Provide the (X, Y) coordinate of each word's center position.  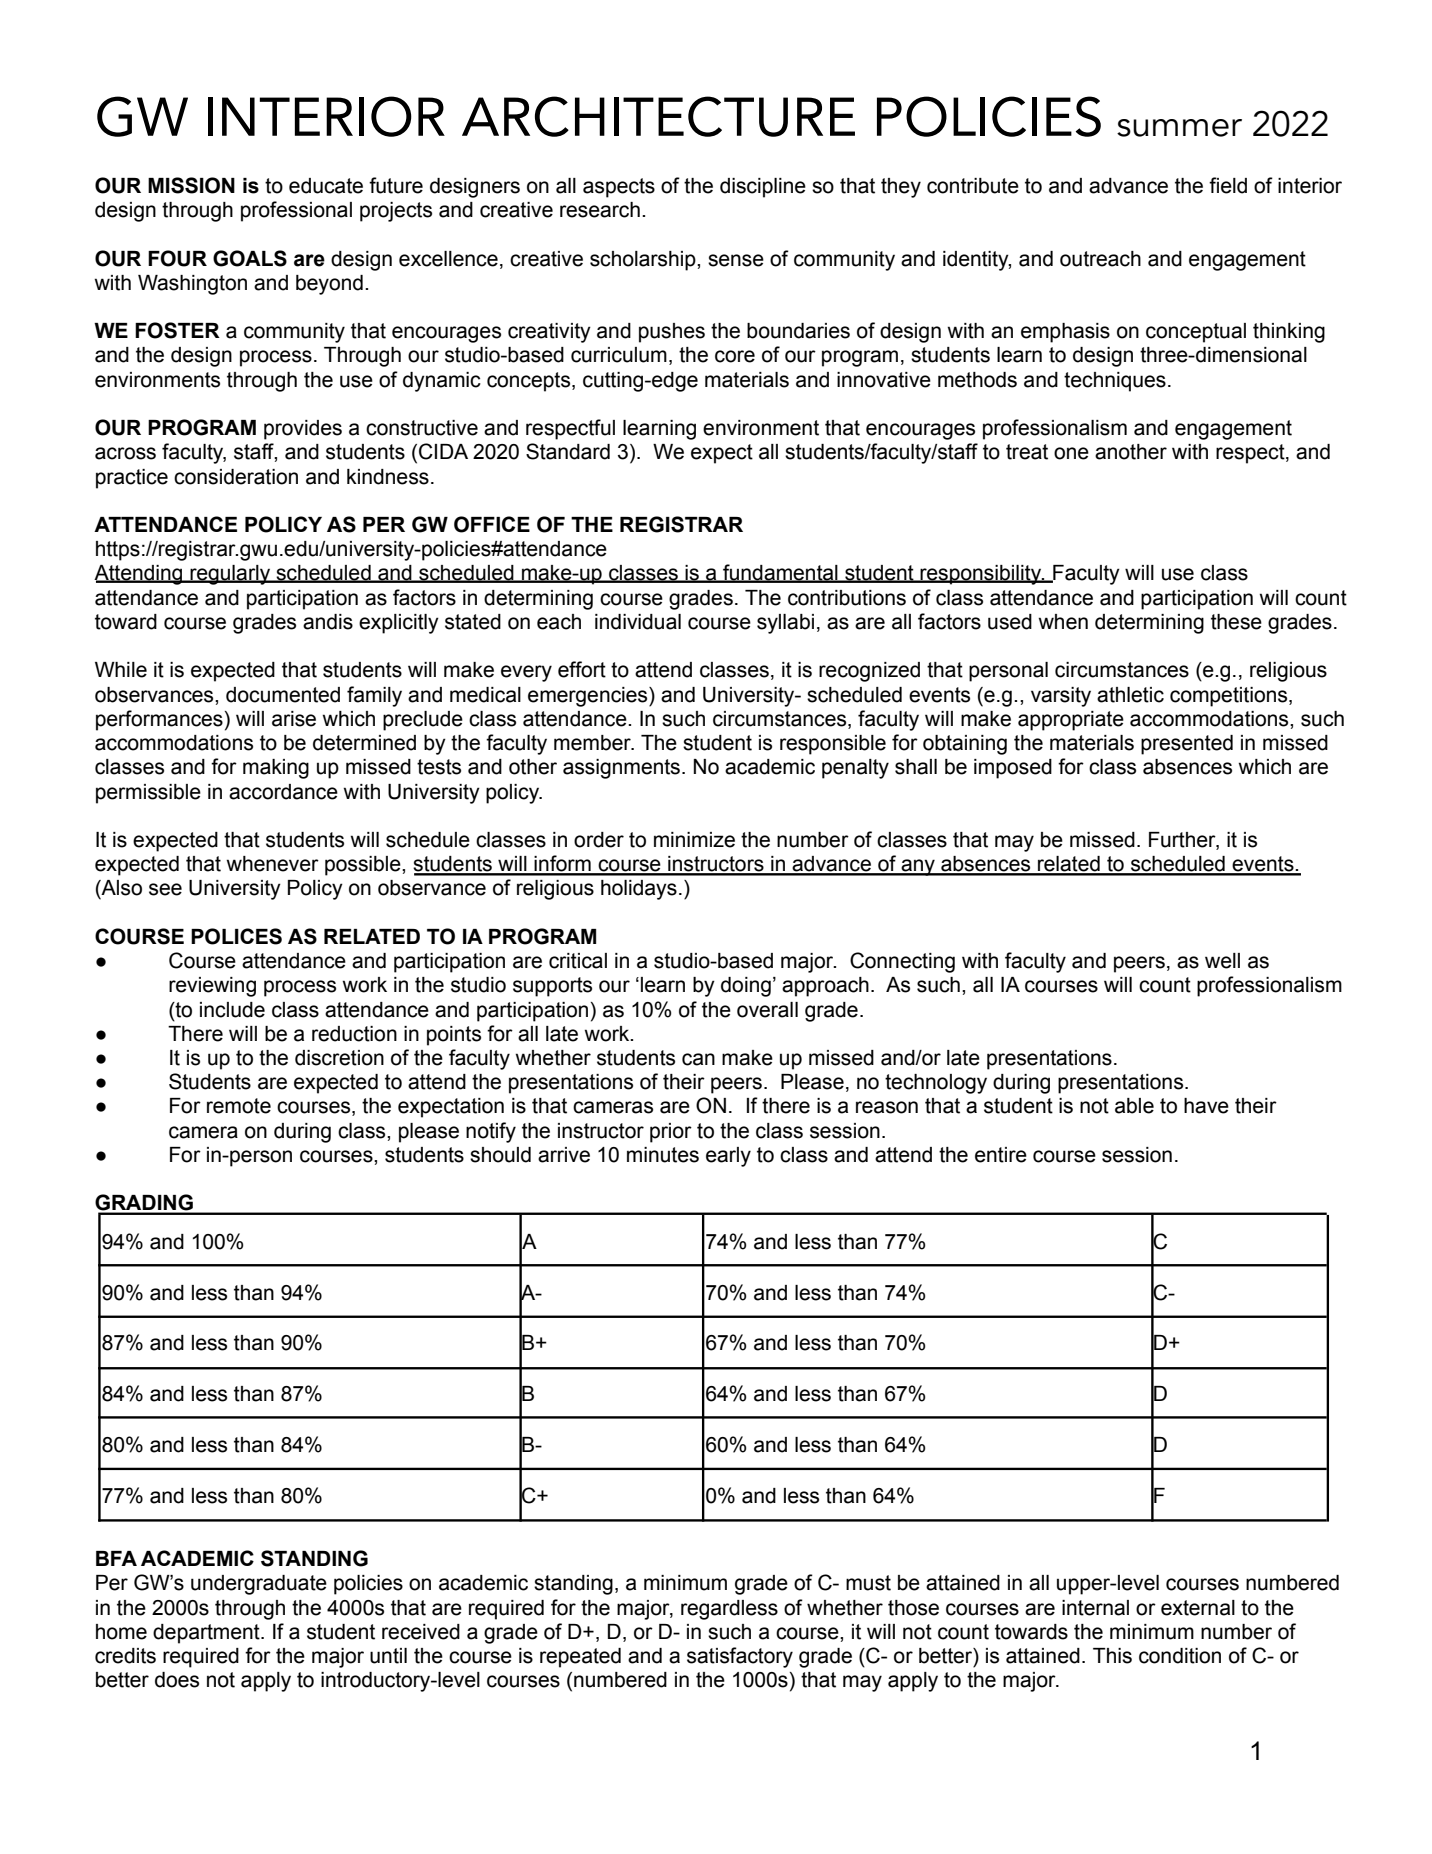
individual (638, 622)
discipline (763, 188)
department (207, 1634)
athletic (1130, 695)
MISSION (191, 185)
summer (1179, 128)
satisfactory (740, 1657)
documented (283, 695)
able (1134, 1106)
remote (239, 1106)
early (728, 1157)
